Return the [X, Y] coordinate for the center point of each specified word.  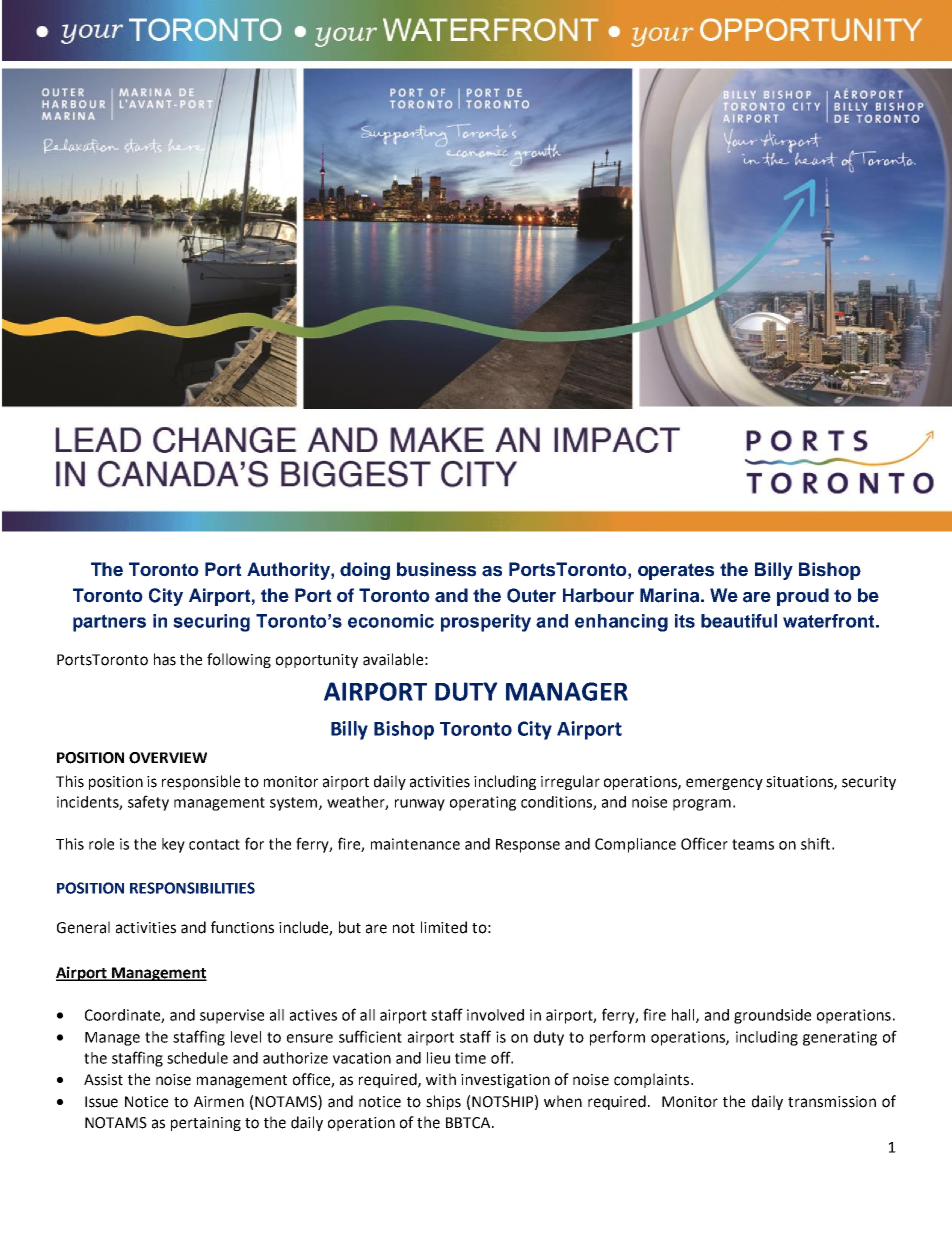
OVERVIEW [168, 758]
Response [528, 846]
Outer [531, 595]
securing [211, 623]
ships [443, 1102]
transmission [832, 1102]
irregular [570, 782]
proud [803, 597]
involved [495, 1015]
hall [684, 1016]
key [173, 845]
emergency [724, 784]
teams [753, 844]
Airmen [219, 1102]
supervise [232, 1016]
